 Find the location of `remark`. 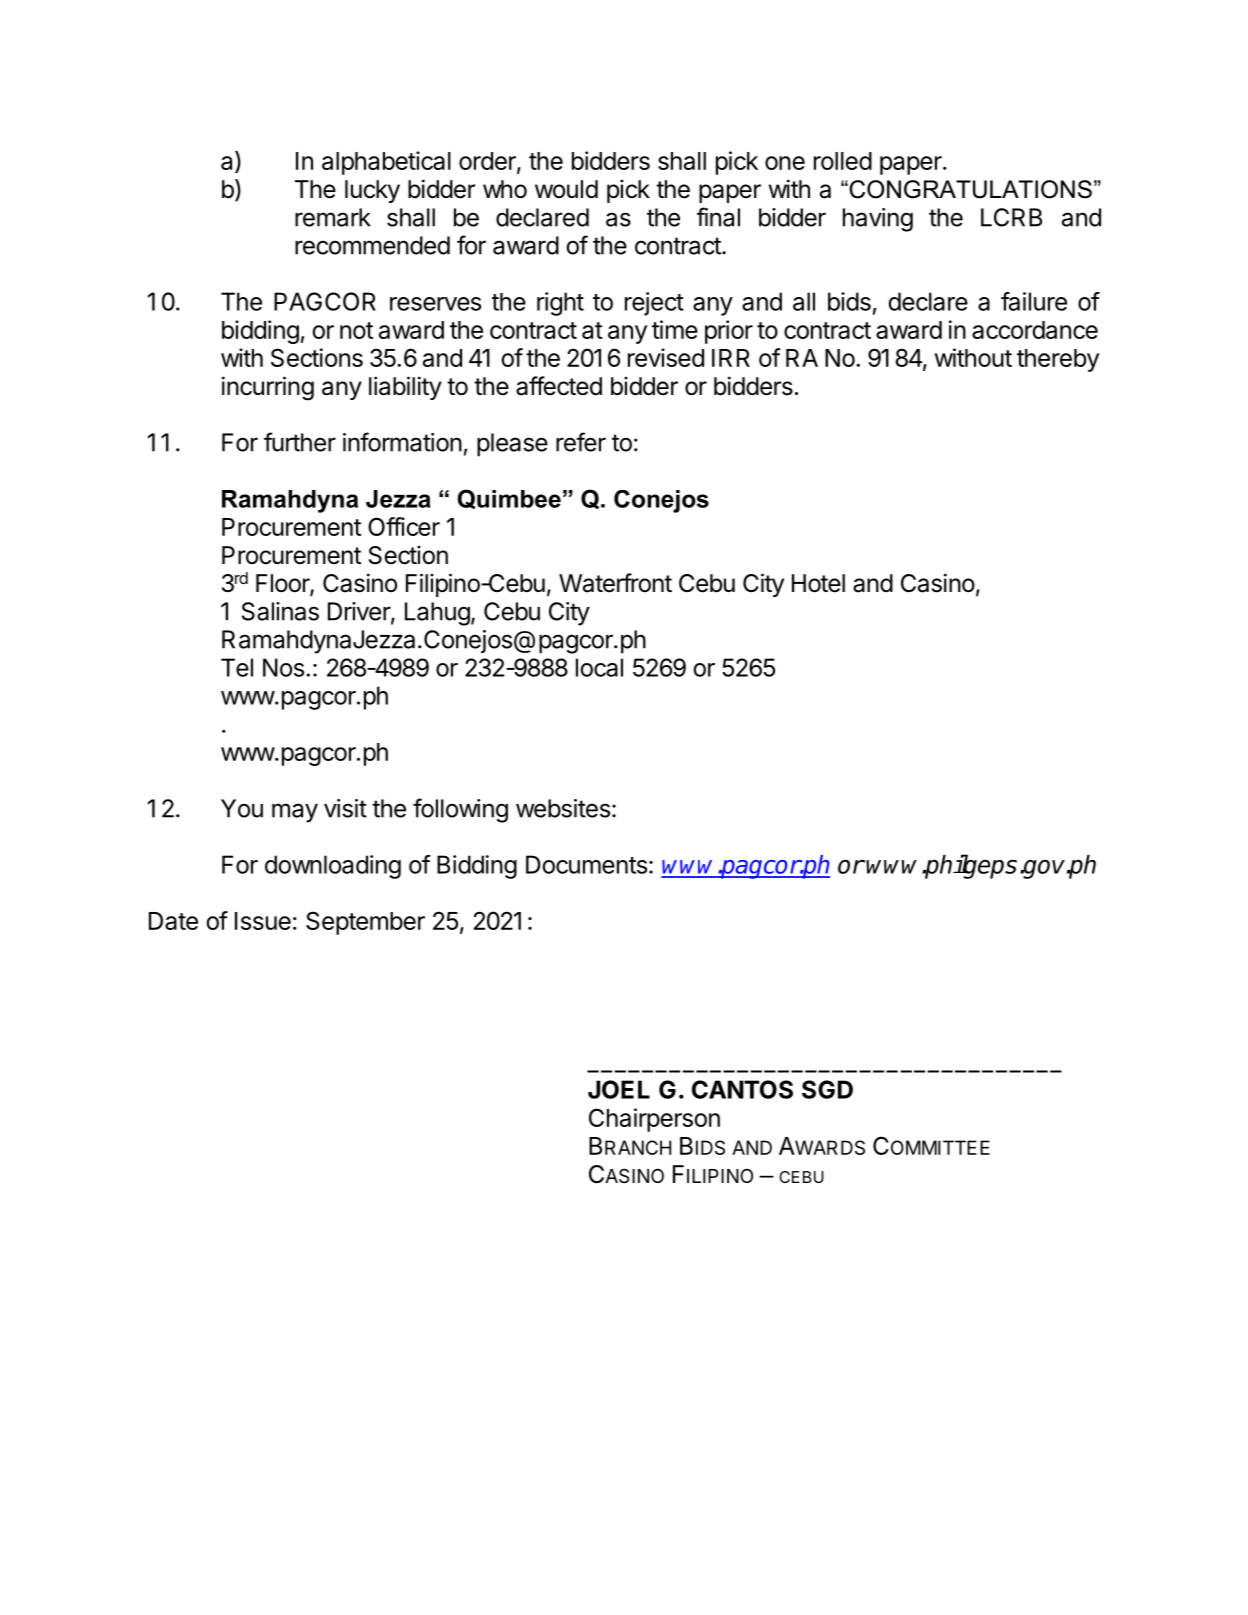

remark is located at coordinates (333, 217).
